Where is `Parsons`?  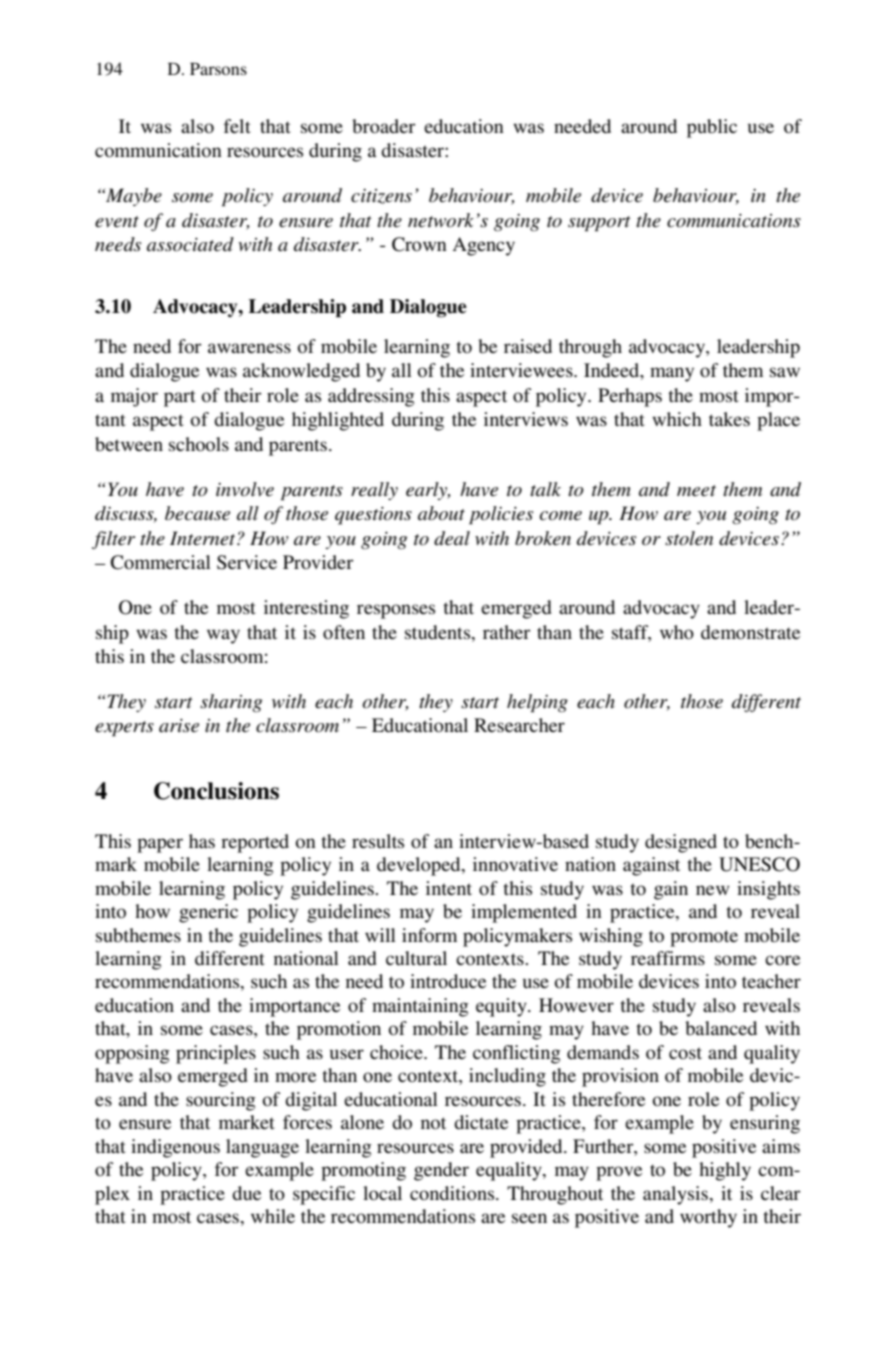 Parsons is located at coordinates (218, 69).
